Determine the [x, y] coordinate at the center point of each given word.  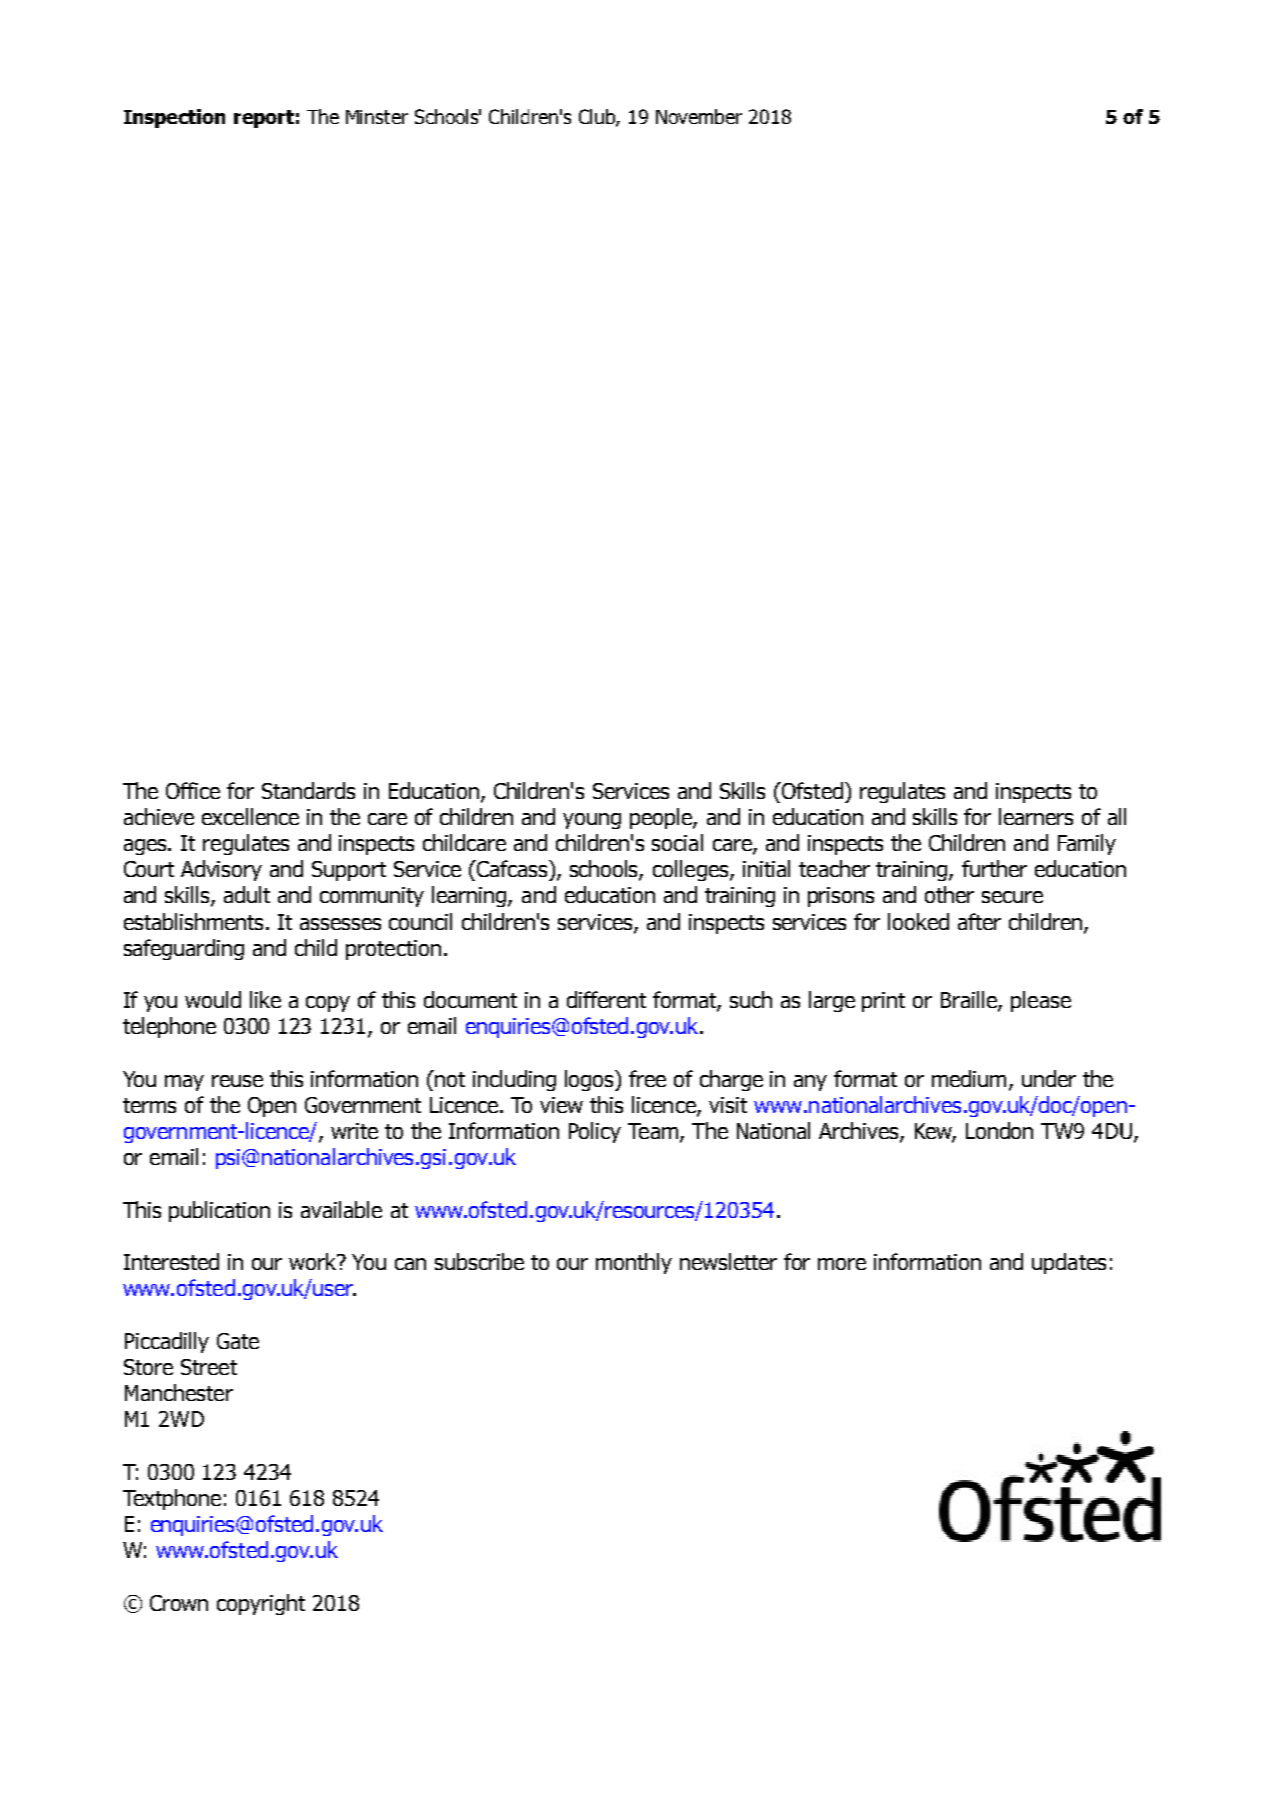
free [647, 1078]
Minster [377, 117]
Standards [308, 790]
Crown [179, 1603]
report [264, 119]
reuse [237, 1081]
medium [969, 1078]
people [662, 818]
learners [1036, 816]
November [699, 116]
